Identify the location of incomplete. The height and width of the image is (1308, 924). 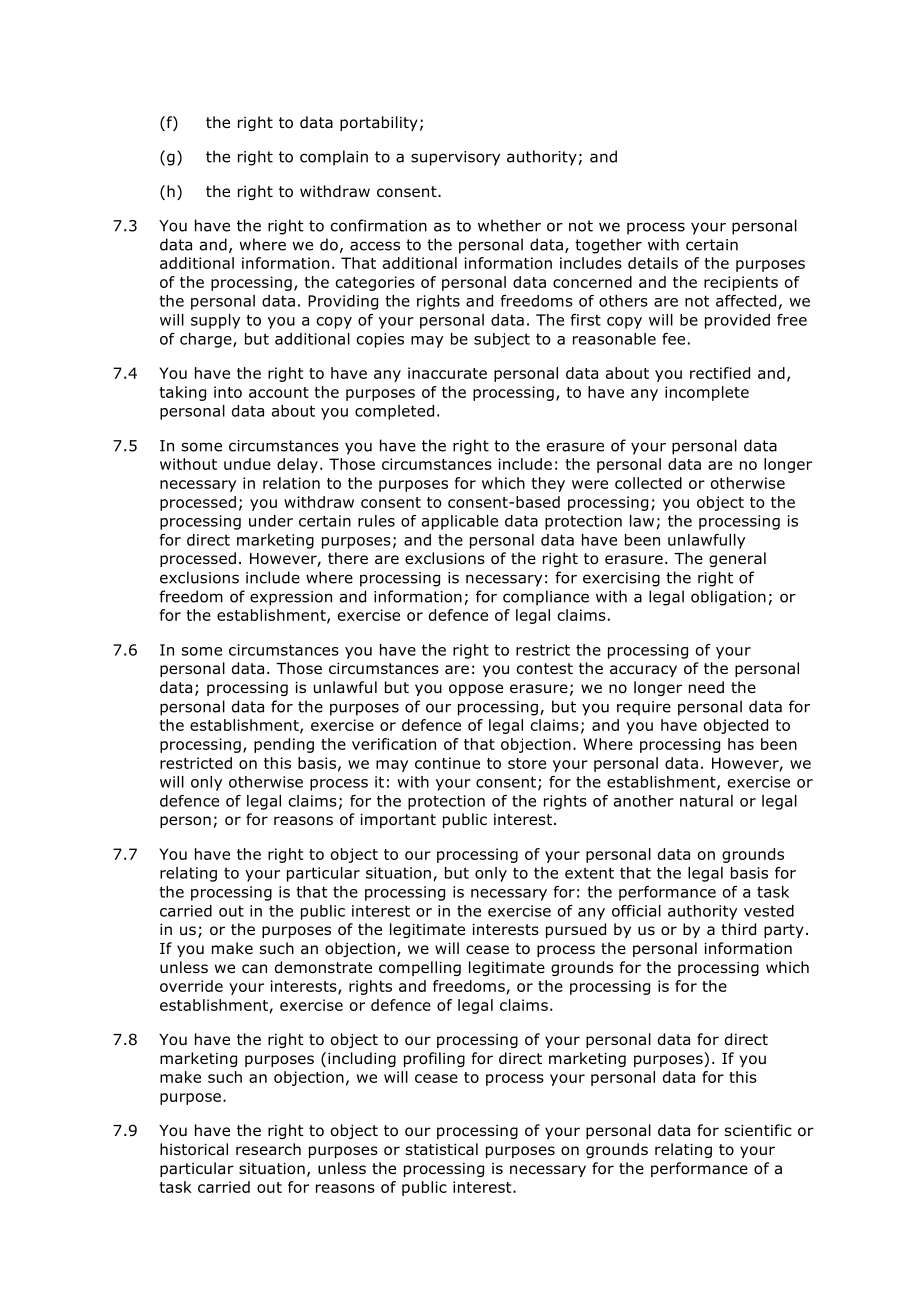
(707, 393).
